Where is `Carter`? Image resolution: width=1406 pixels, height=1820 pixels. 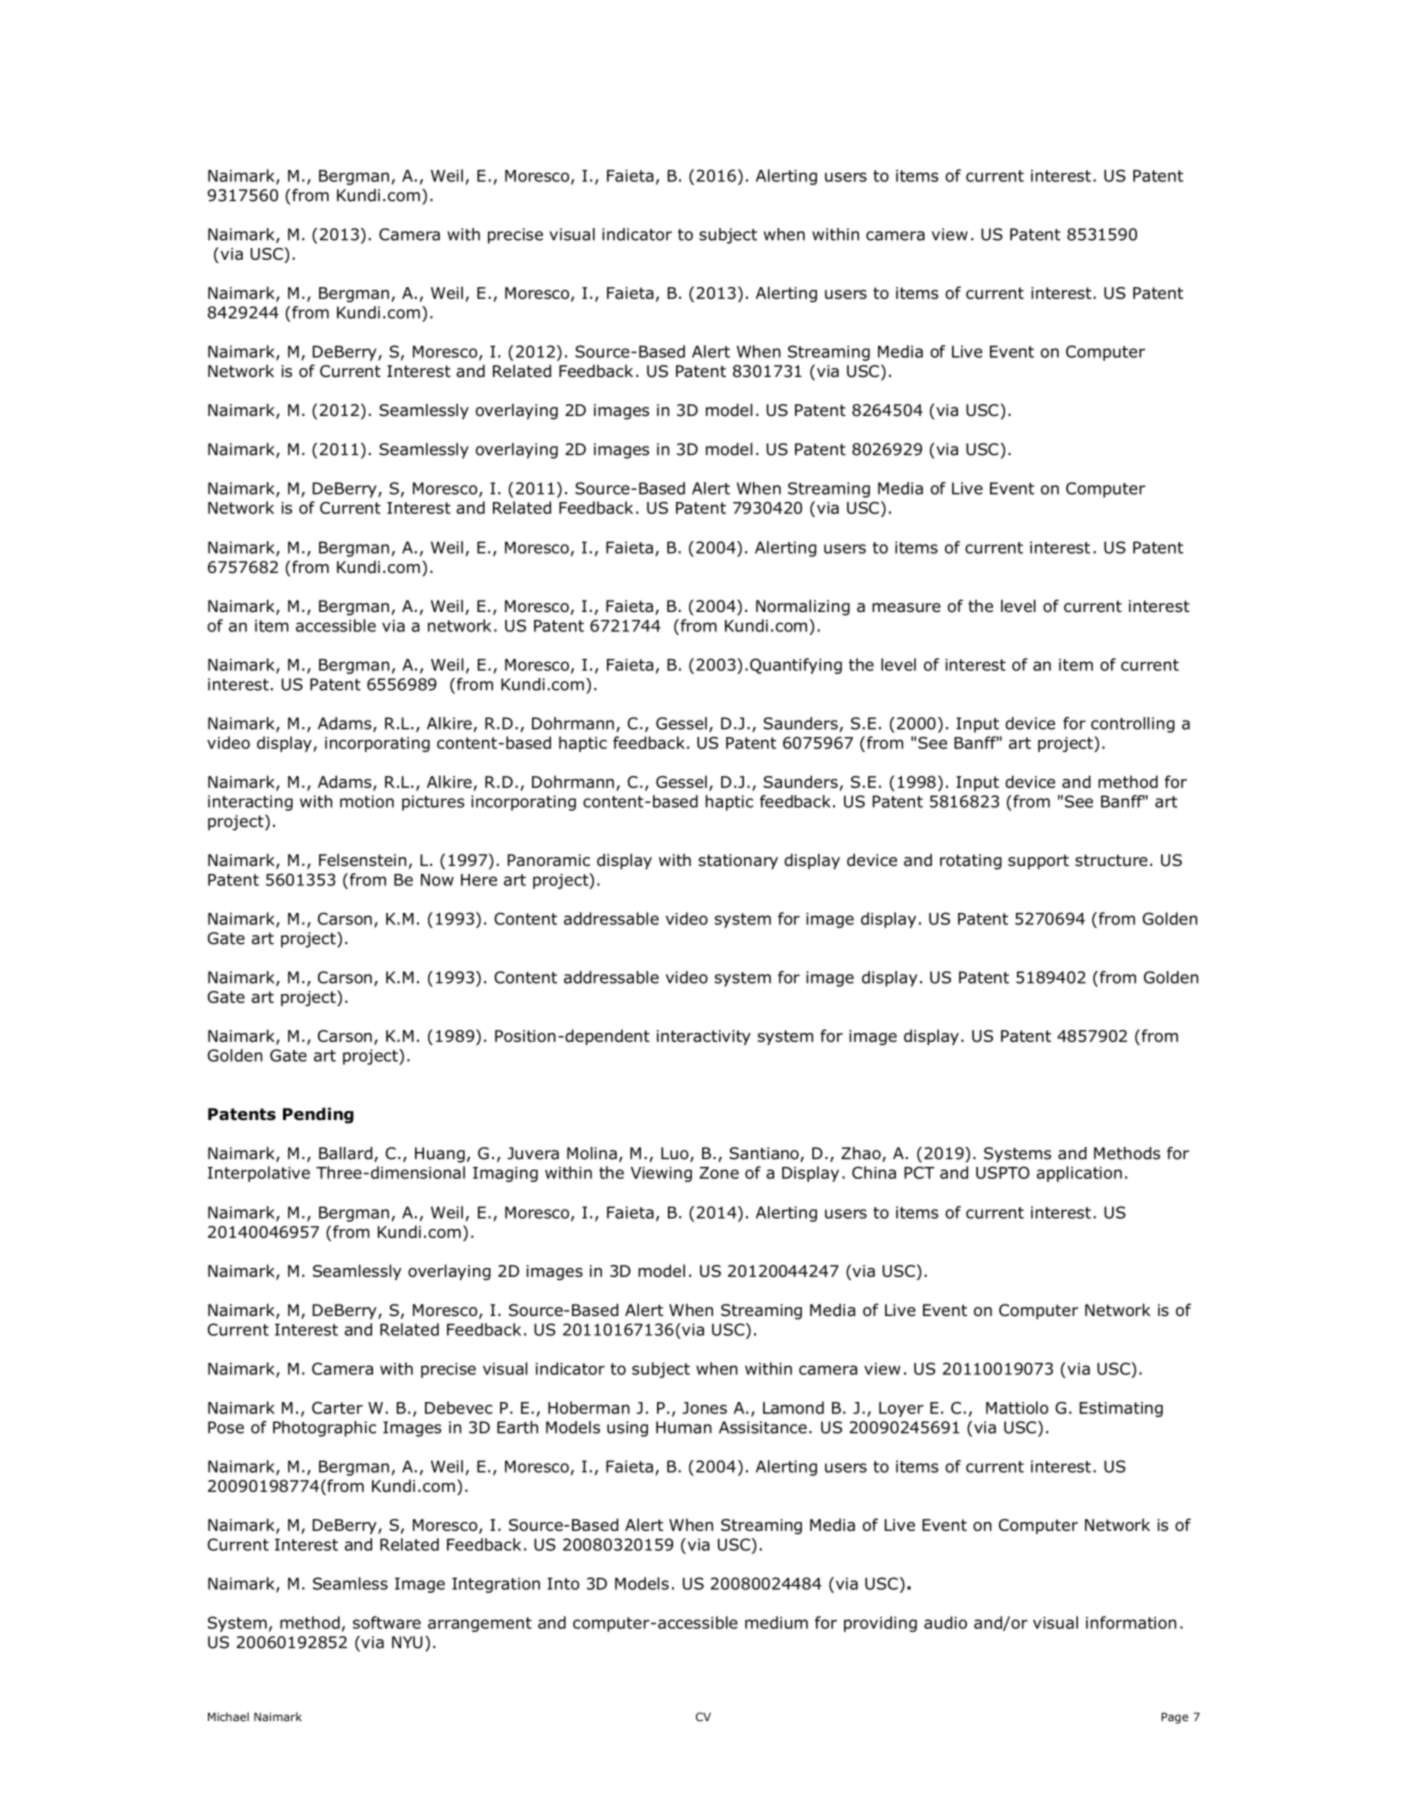
Carter is located at coordinates (337, 1408).
